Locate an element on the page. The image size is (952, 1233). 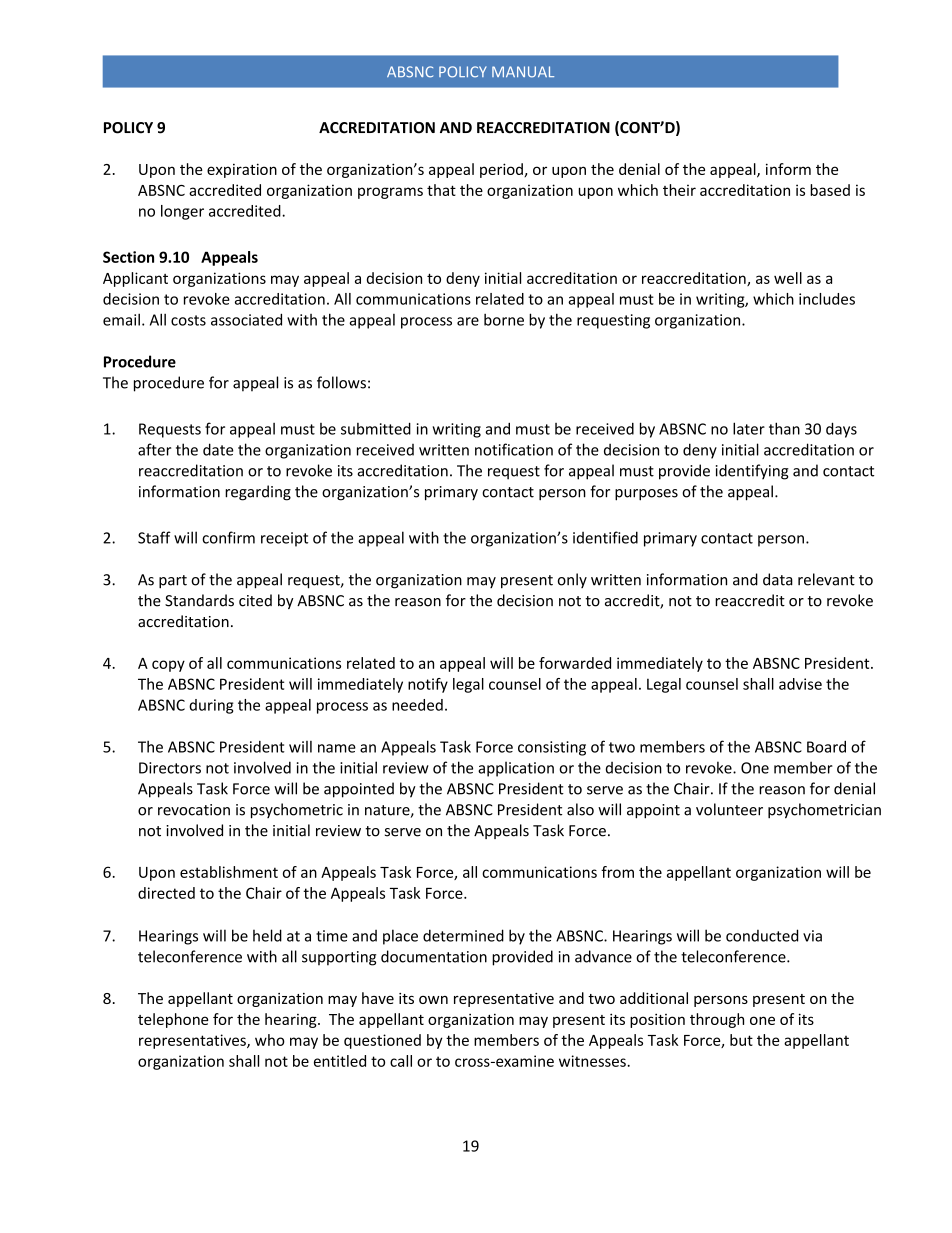
expiration is located at coordinates (242, 170).
